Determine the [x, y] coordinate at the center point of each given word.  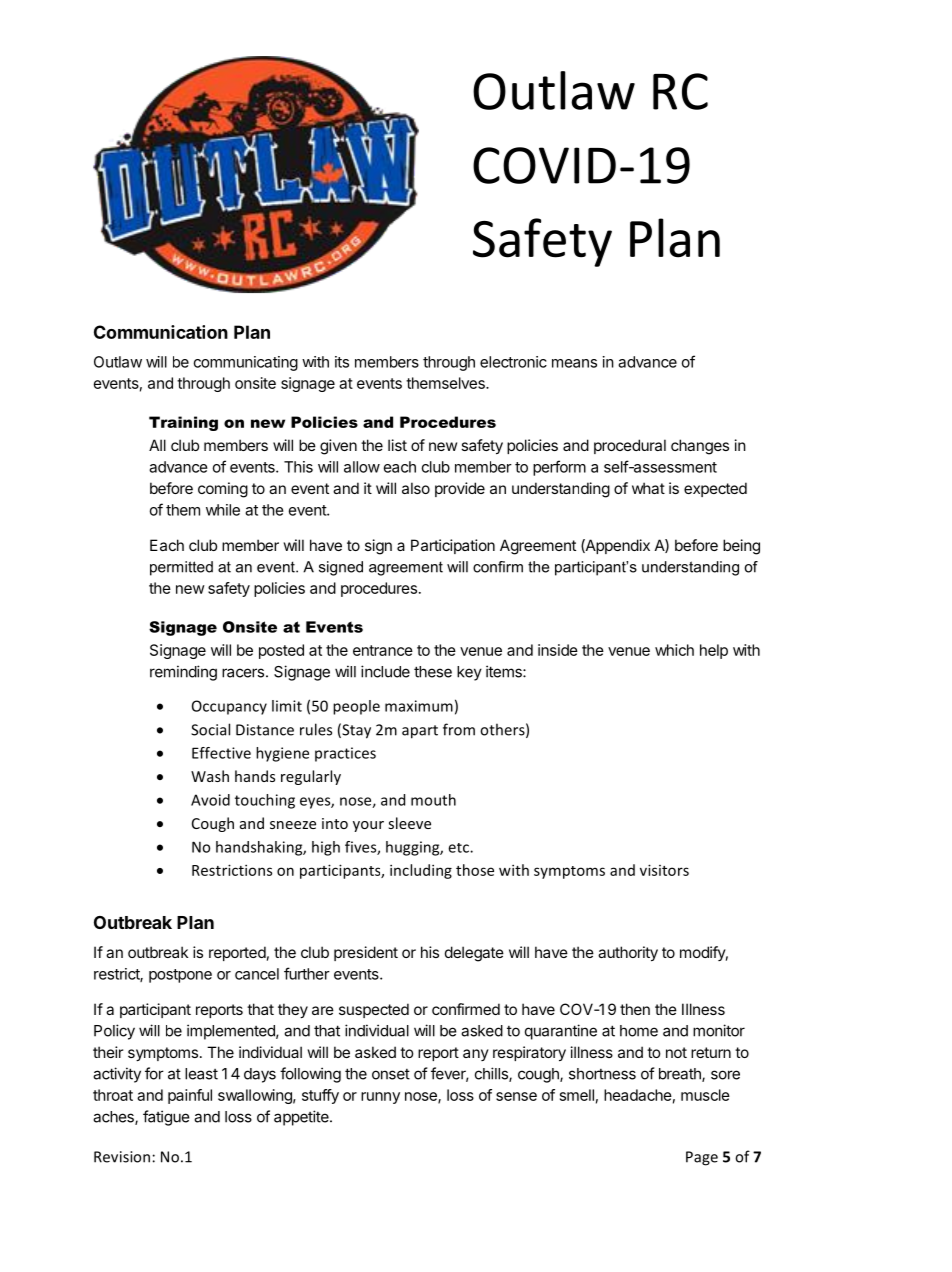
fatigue [166, 1118]
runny [380, 1098]
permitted [181, 568]
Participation [453, 546]
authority [628, 953]
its [342, 362]
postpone [180, 976]
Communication [161, 332]
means [574, 363]
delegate [474, 954]
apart [420, 732]
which [674, 650]
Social [210, 729]
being [741, 547]
